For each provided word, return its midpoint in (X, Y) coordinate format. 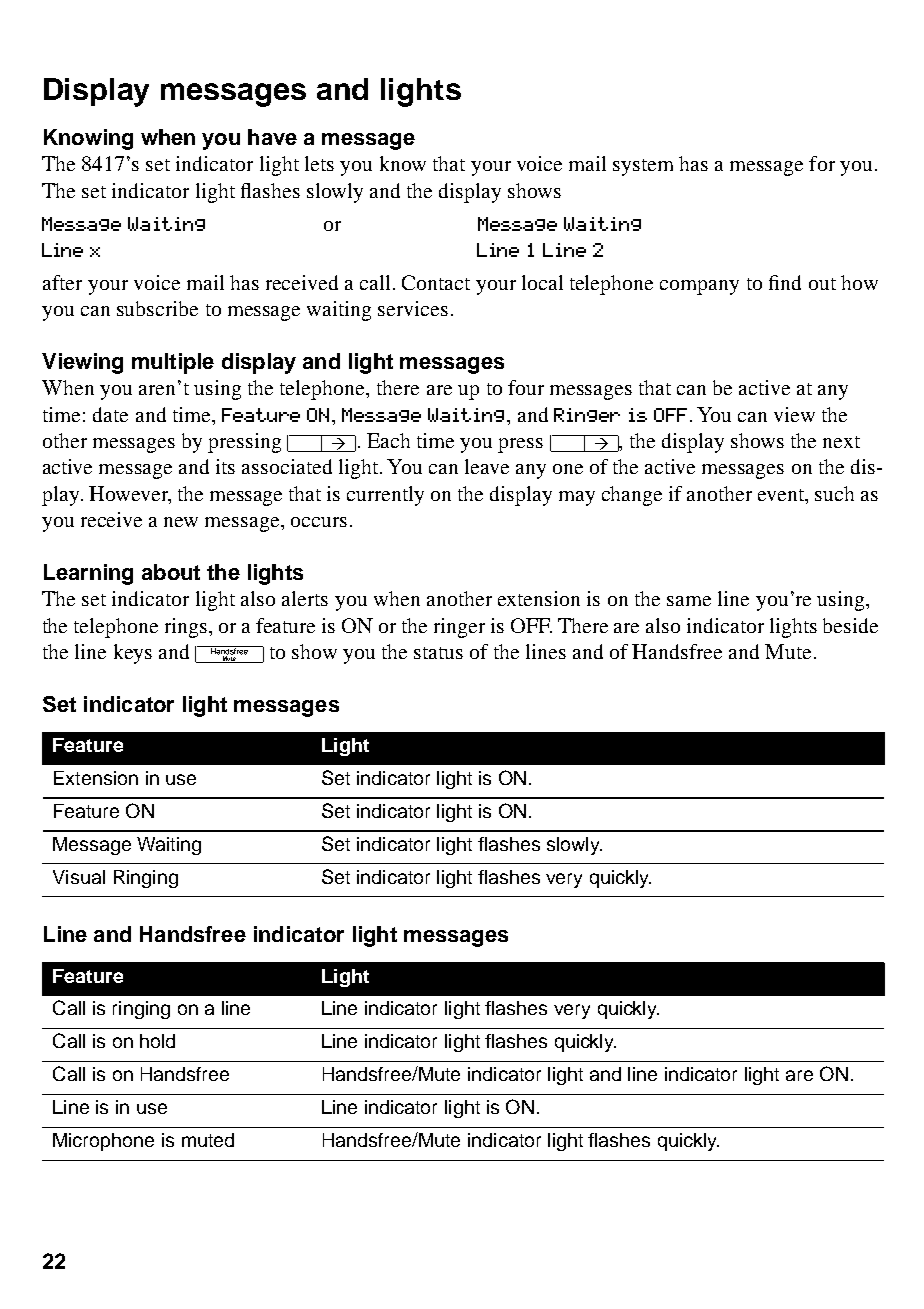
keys (133, 654)
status (438, 653)
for (822, 163)
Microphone (103, 1142)
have (272, 137)
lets (319, 163)
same (689, 601)
